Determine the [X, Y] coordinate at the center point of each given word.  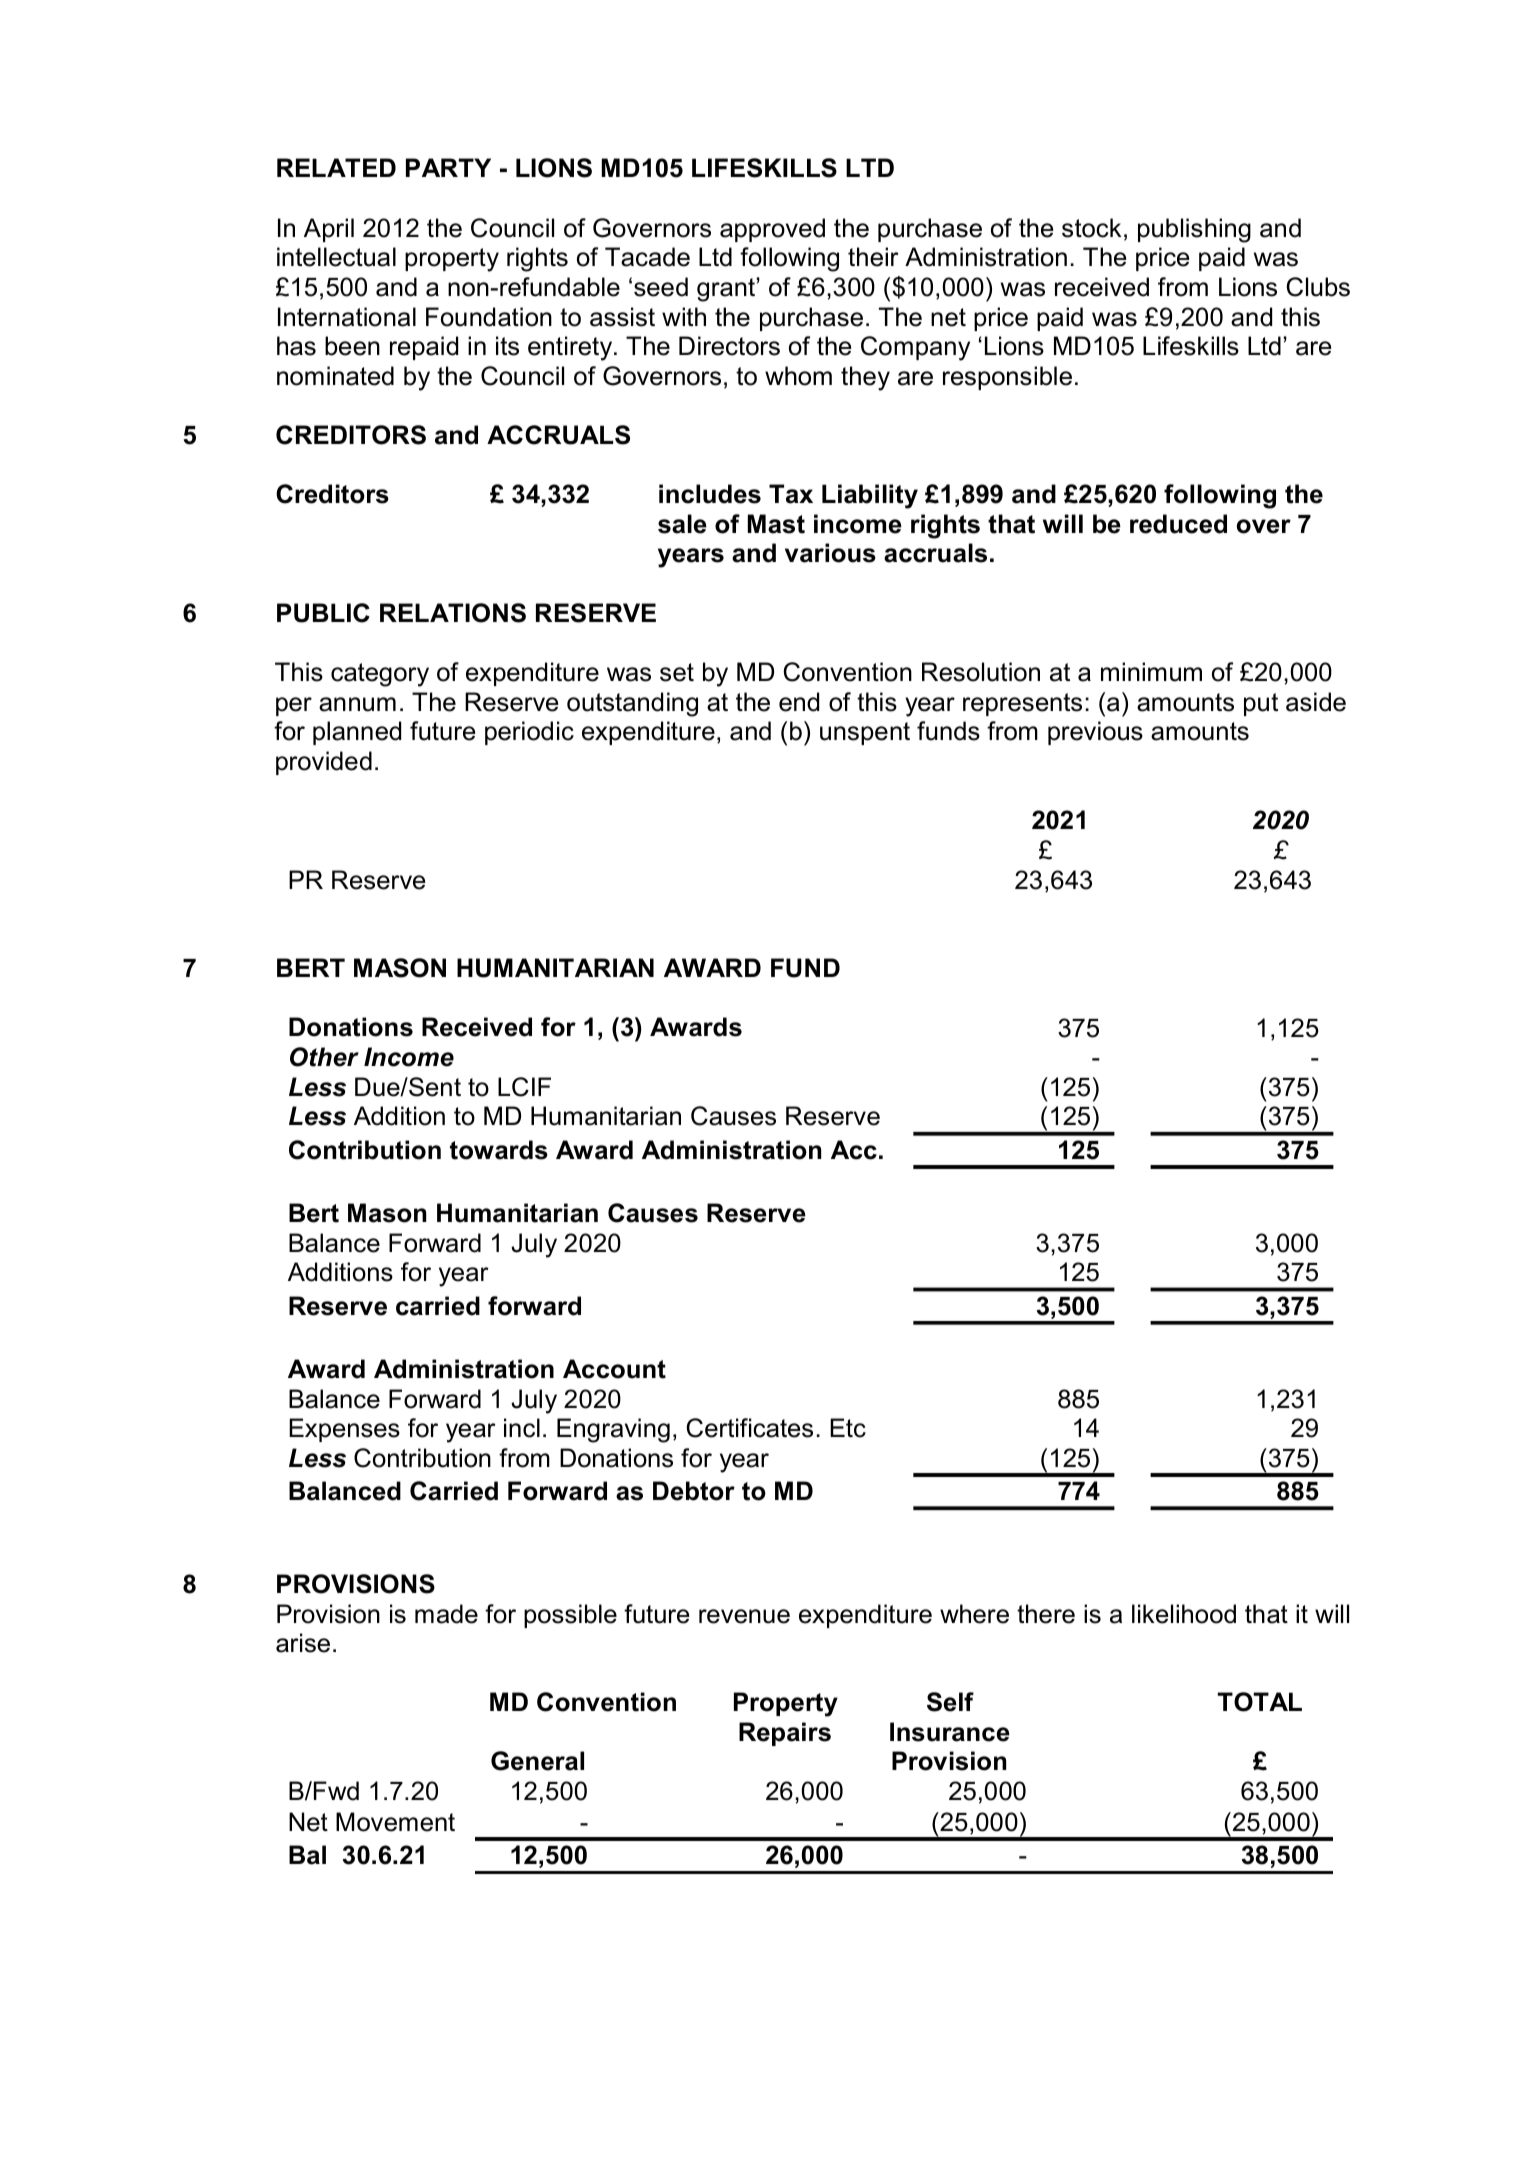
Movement [395, 1822]
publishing [1194, 230]
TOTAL [1260, 1702]
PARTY [448, 167]
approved [772, 230]
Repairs [785, 1734]
